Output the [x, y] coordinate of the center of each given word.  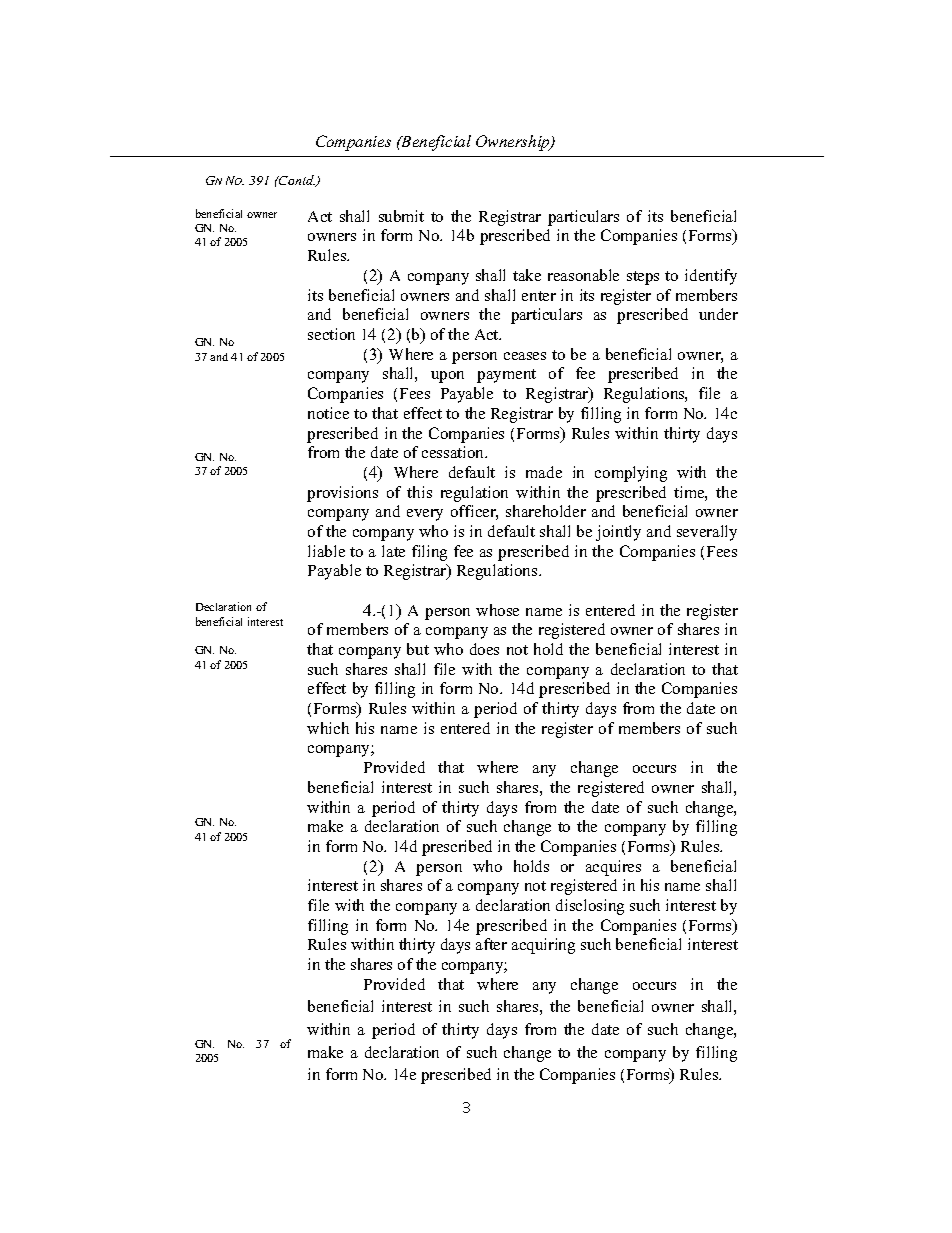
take [527, 275]
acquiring [543, 946]
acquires [613, 868]
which [328, 728]
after [491, 944]
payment [506, 376]
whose [497, 610]
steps [643, 278]
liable [326, 551]
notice [328, 413]
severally [707, 533]
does [484, 649]
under [718, 314]
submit [401, 216]
